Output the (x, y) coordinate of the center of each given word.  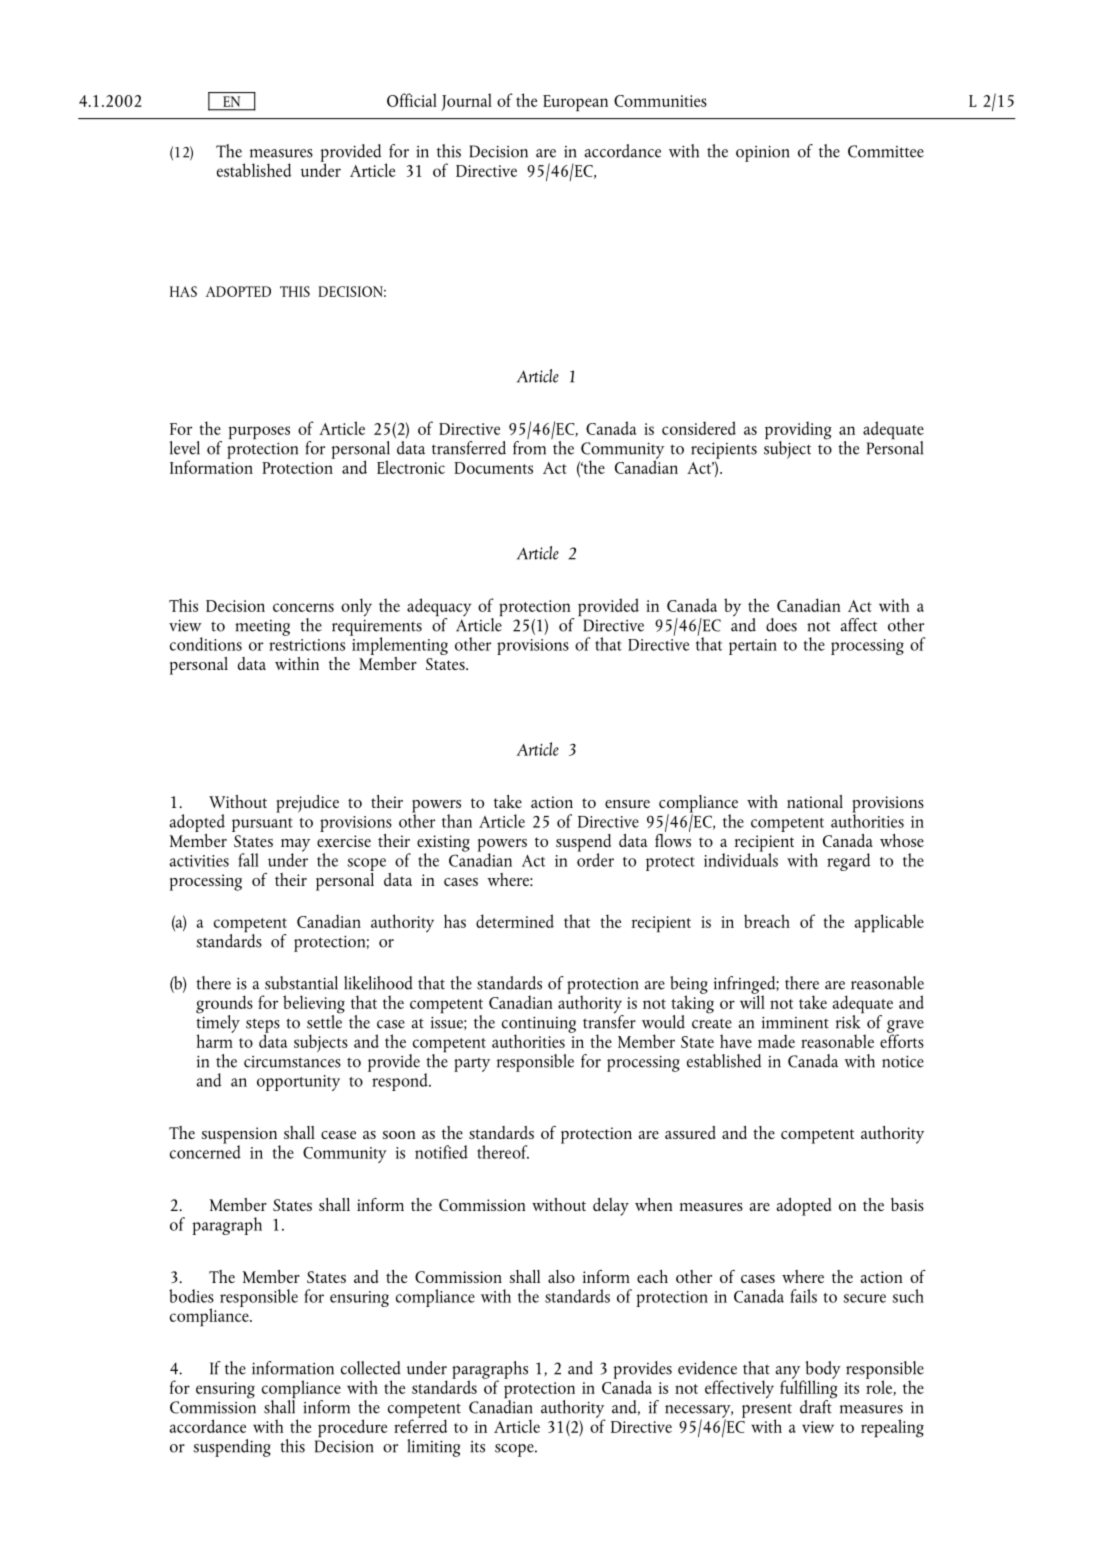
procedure (352, 1428)
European (575, 103)
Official (412, 100)
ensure (627, 804)
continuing (539, 1026)
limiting (433, 1448)
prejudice (307, 804)
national (815, 801)
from (529, 448)
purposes (259, 433)
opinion (762, 154)
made (776, 1041)
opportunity (298, 1083)
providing (798, 431)
